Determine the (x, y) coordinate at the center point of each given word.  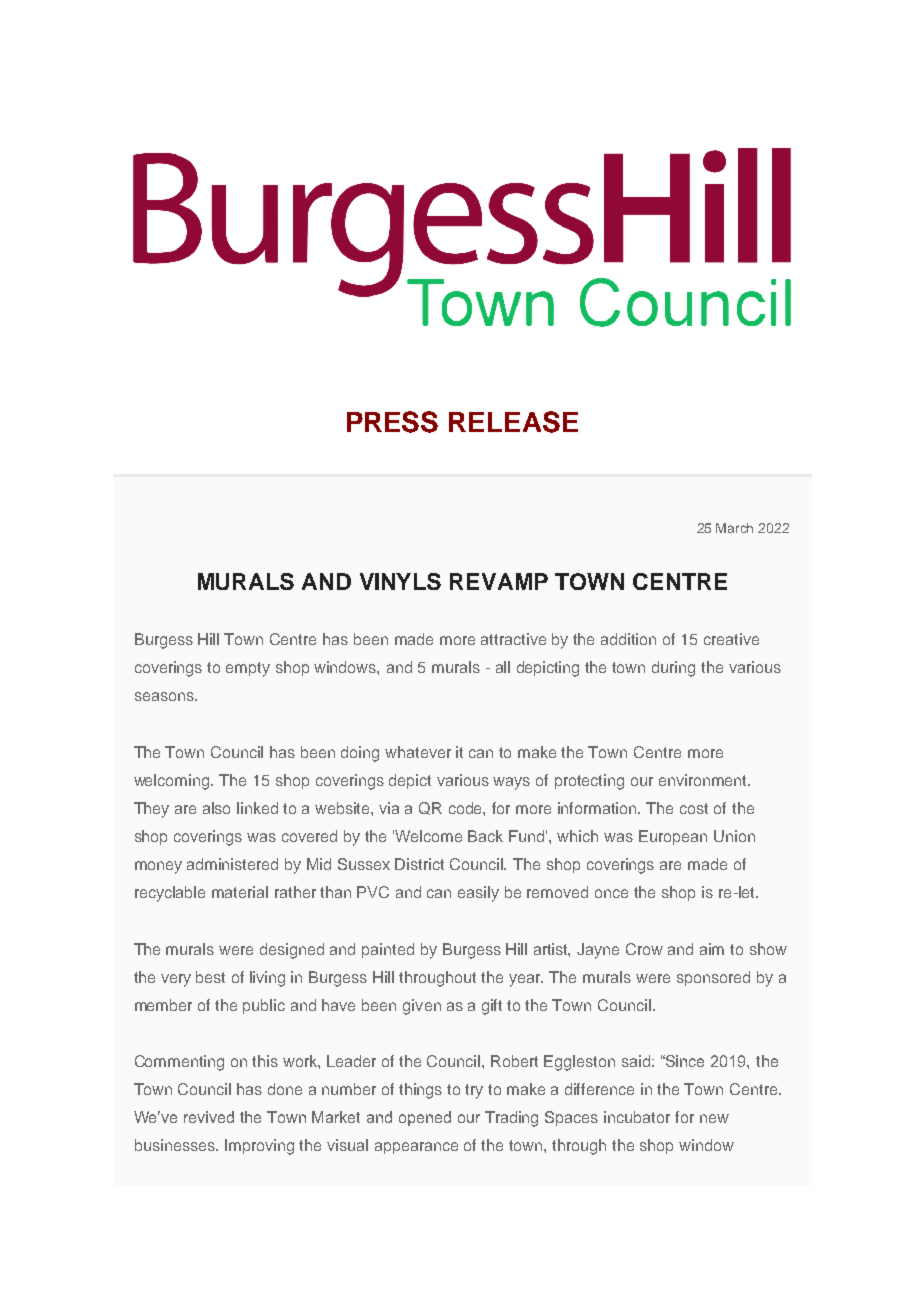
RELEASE (513, 422)
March (734, 528)
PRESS (392, 422)
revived (209, 1117)
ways (511, 783)
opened (425, 1118)
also (216, 808)
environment (704, 780)
